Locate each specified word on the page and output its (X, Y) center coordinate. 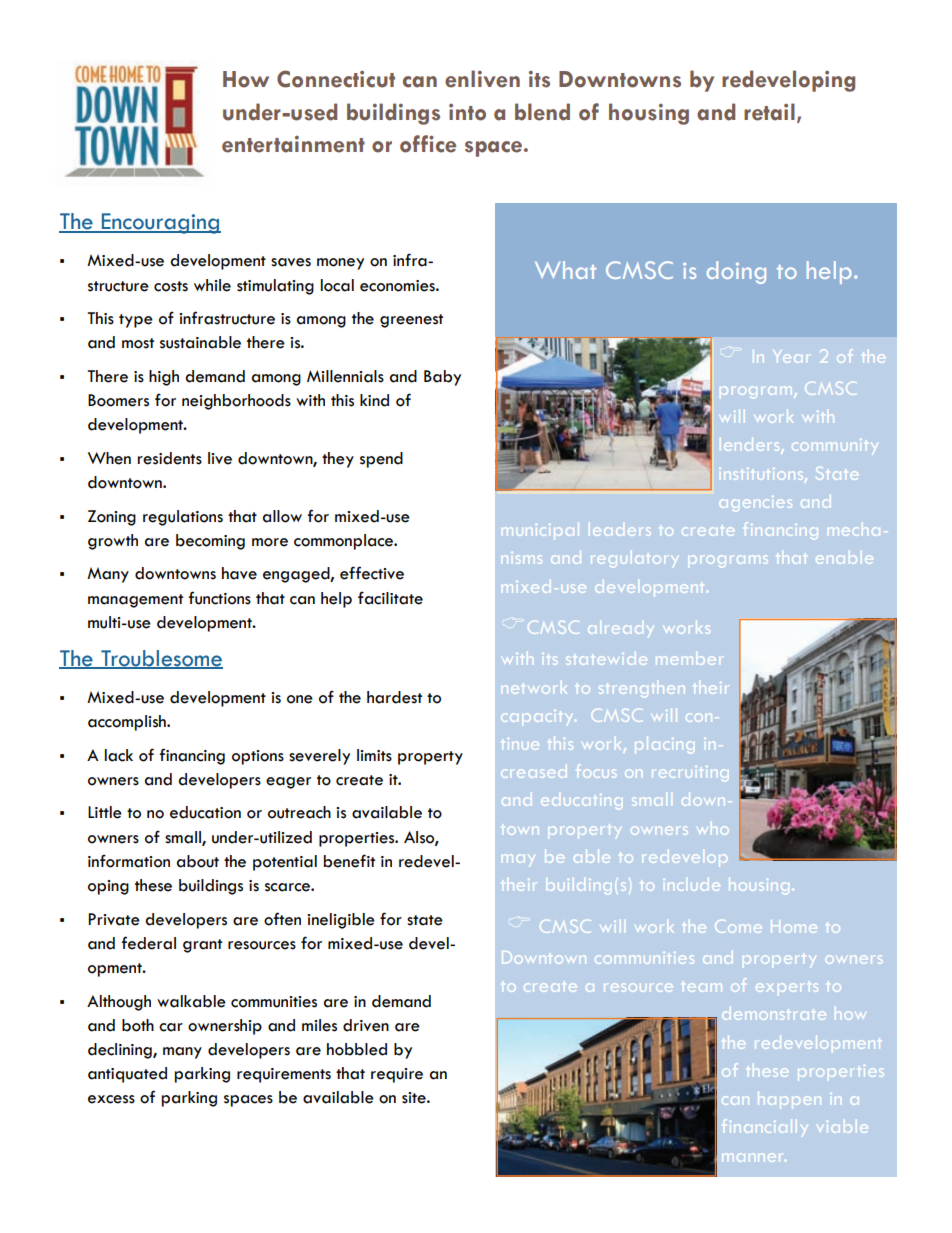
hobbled (357, 1049)
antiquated (127, 1075)
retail (769, 112)
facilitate (390, 598)
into (467, 112)
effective (372, 573)
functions (219, 598)
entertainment (293, 144)
